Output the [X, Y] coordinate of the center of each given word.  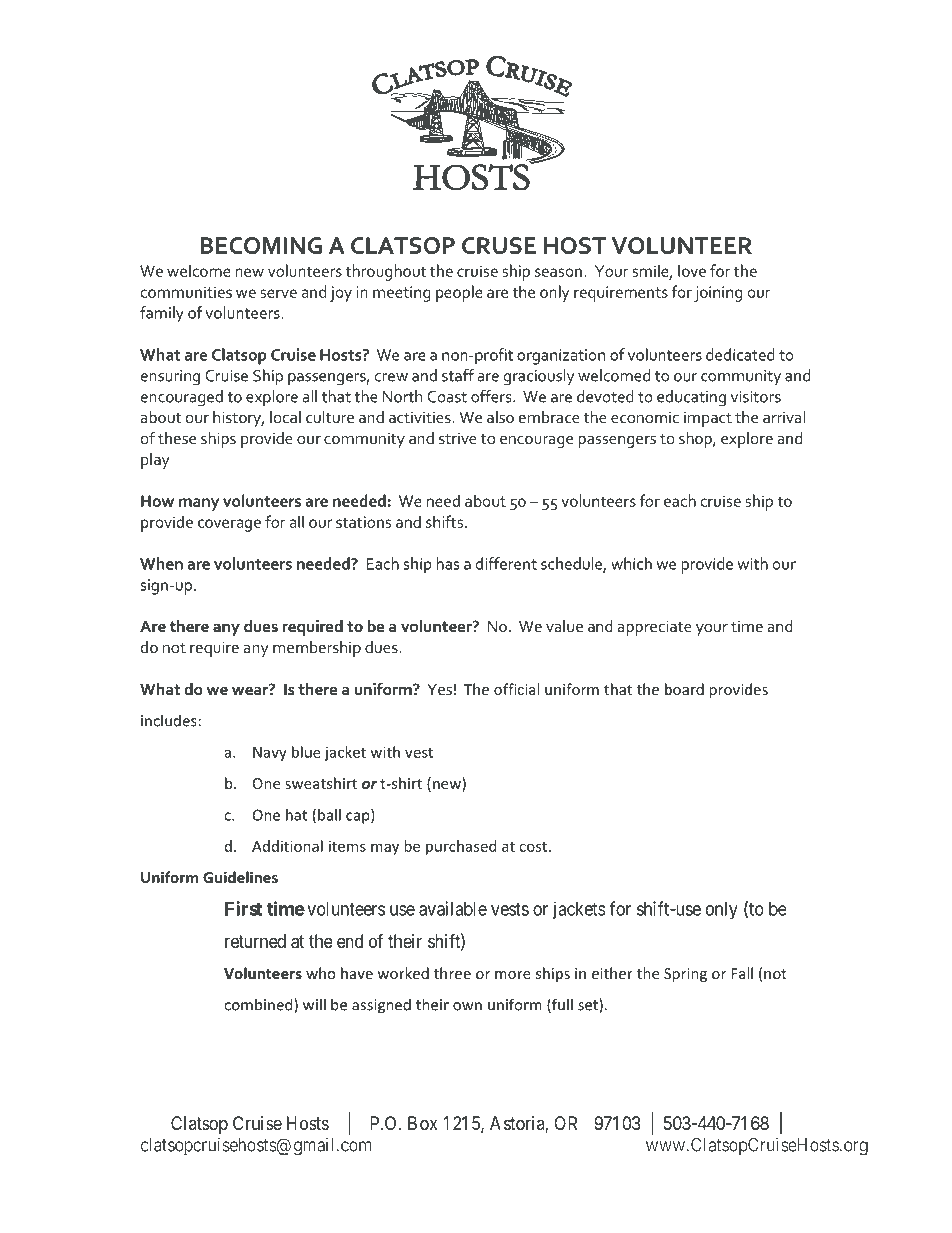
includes [169, 720]
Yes [439, 689]
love [692, 270]
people [459, 293]
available [453, 908]
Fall [742, 973]
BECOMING [261, 245]
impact [708, 419]
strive [458, 438]
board [684, 689]
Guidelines [240, 877]
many [199, 504]
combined [259, 1005]
